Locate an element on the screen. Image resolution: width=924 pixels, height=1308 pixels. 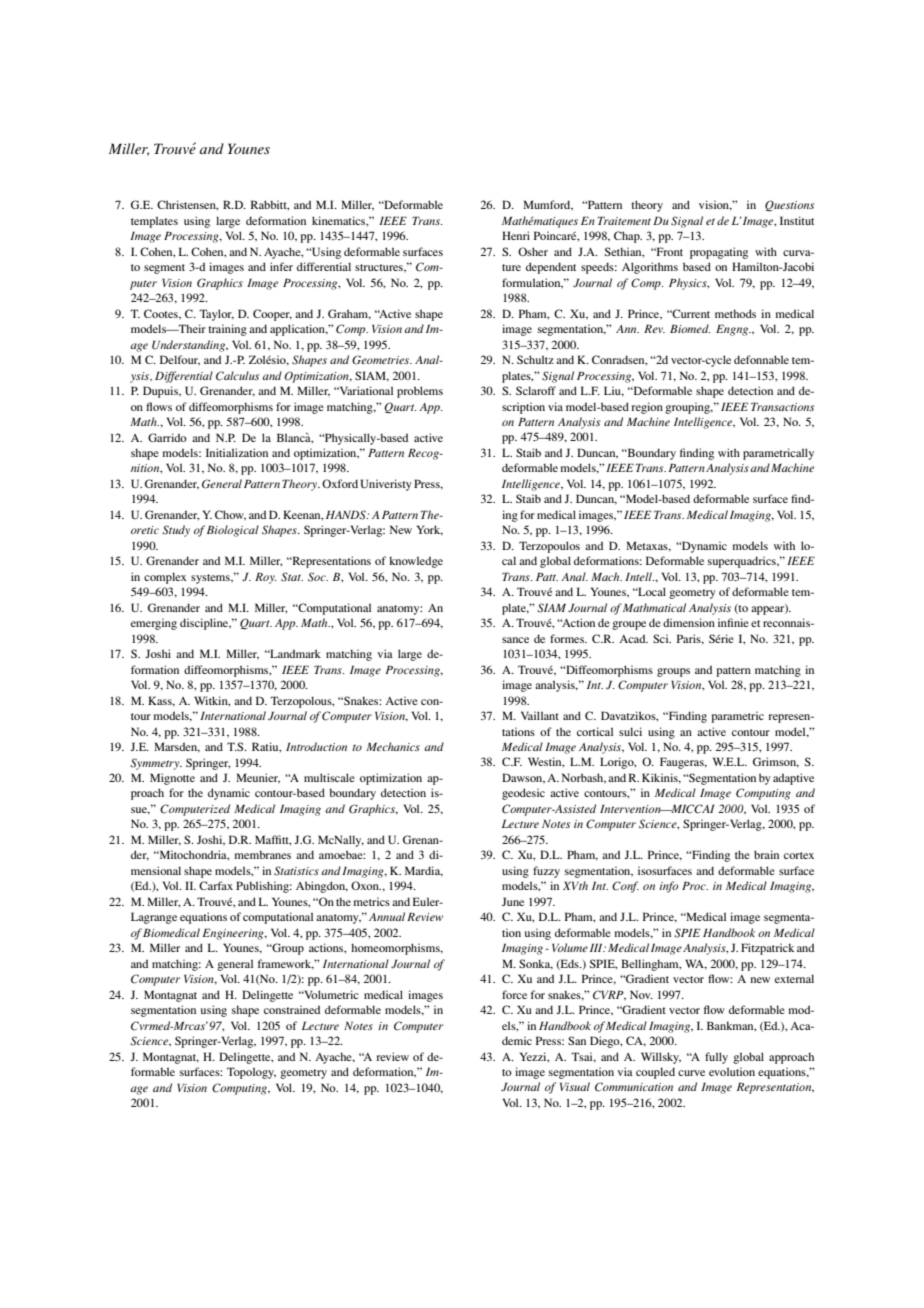
force is located at coordinates (514, 994).
